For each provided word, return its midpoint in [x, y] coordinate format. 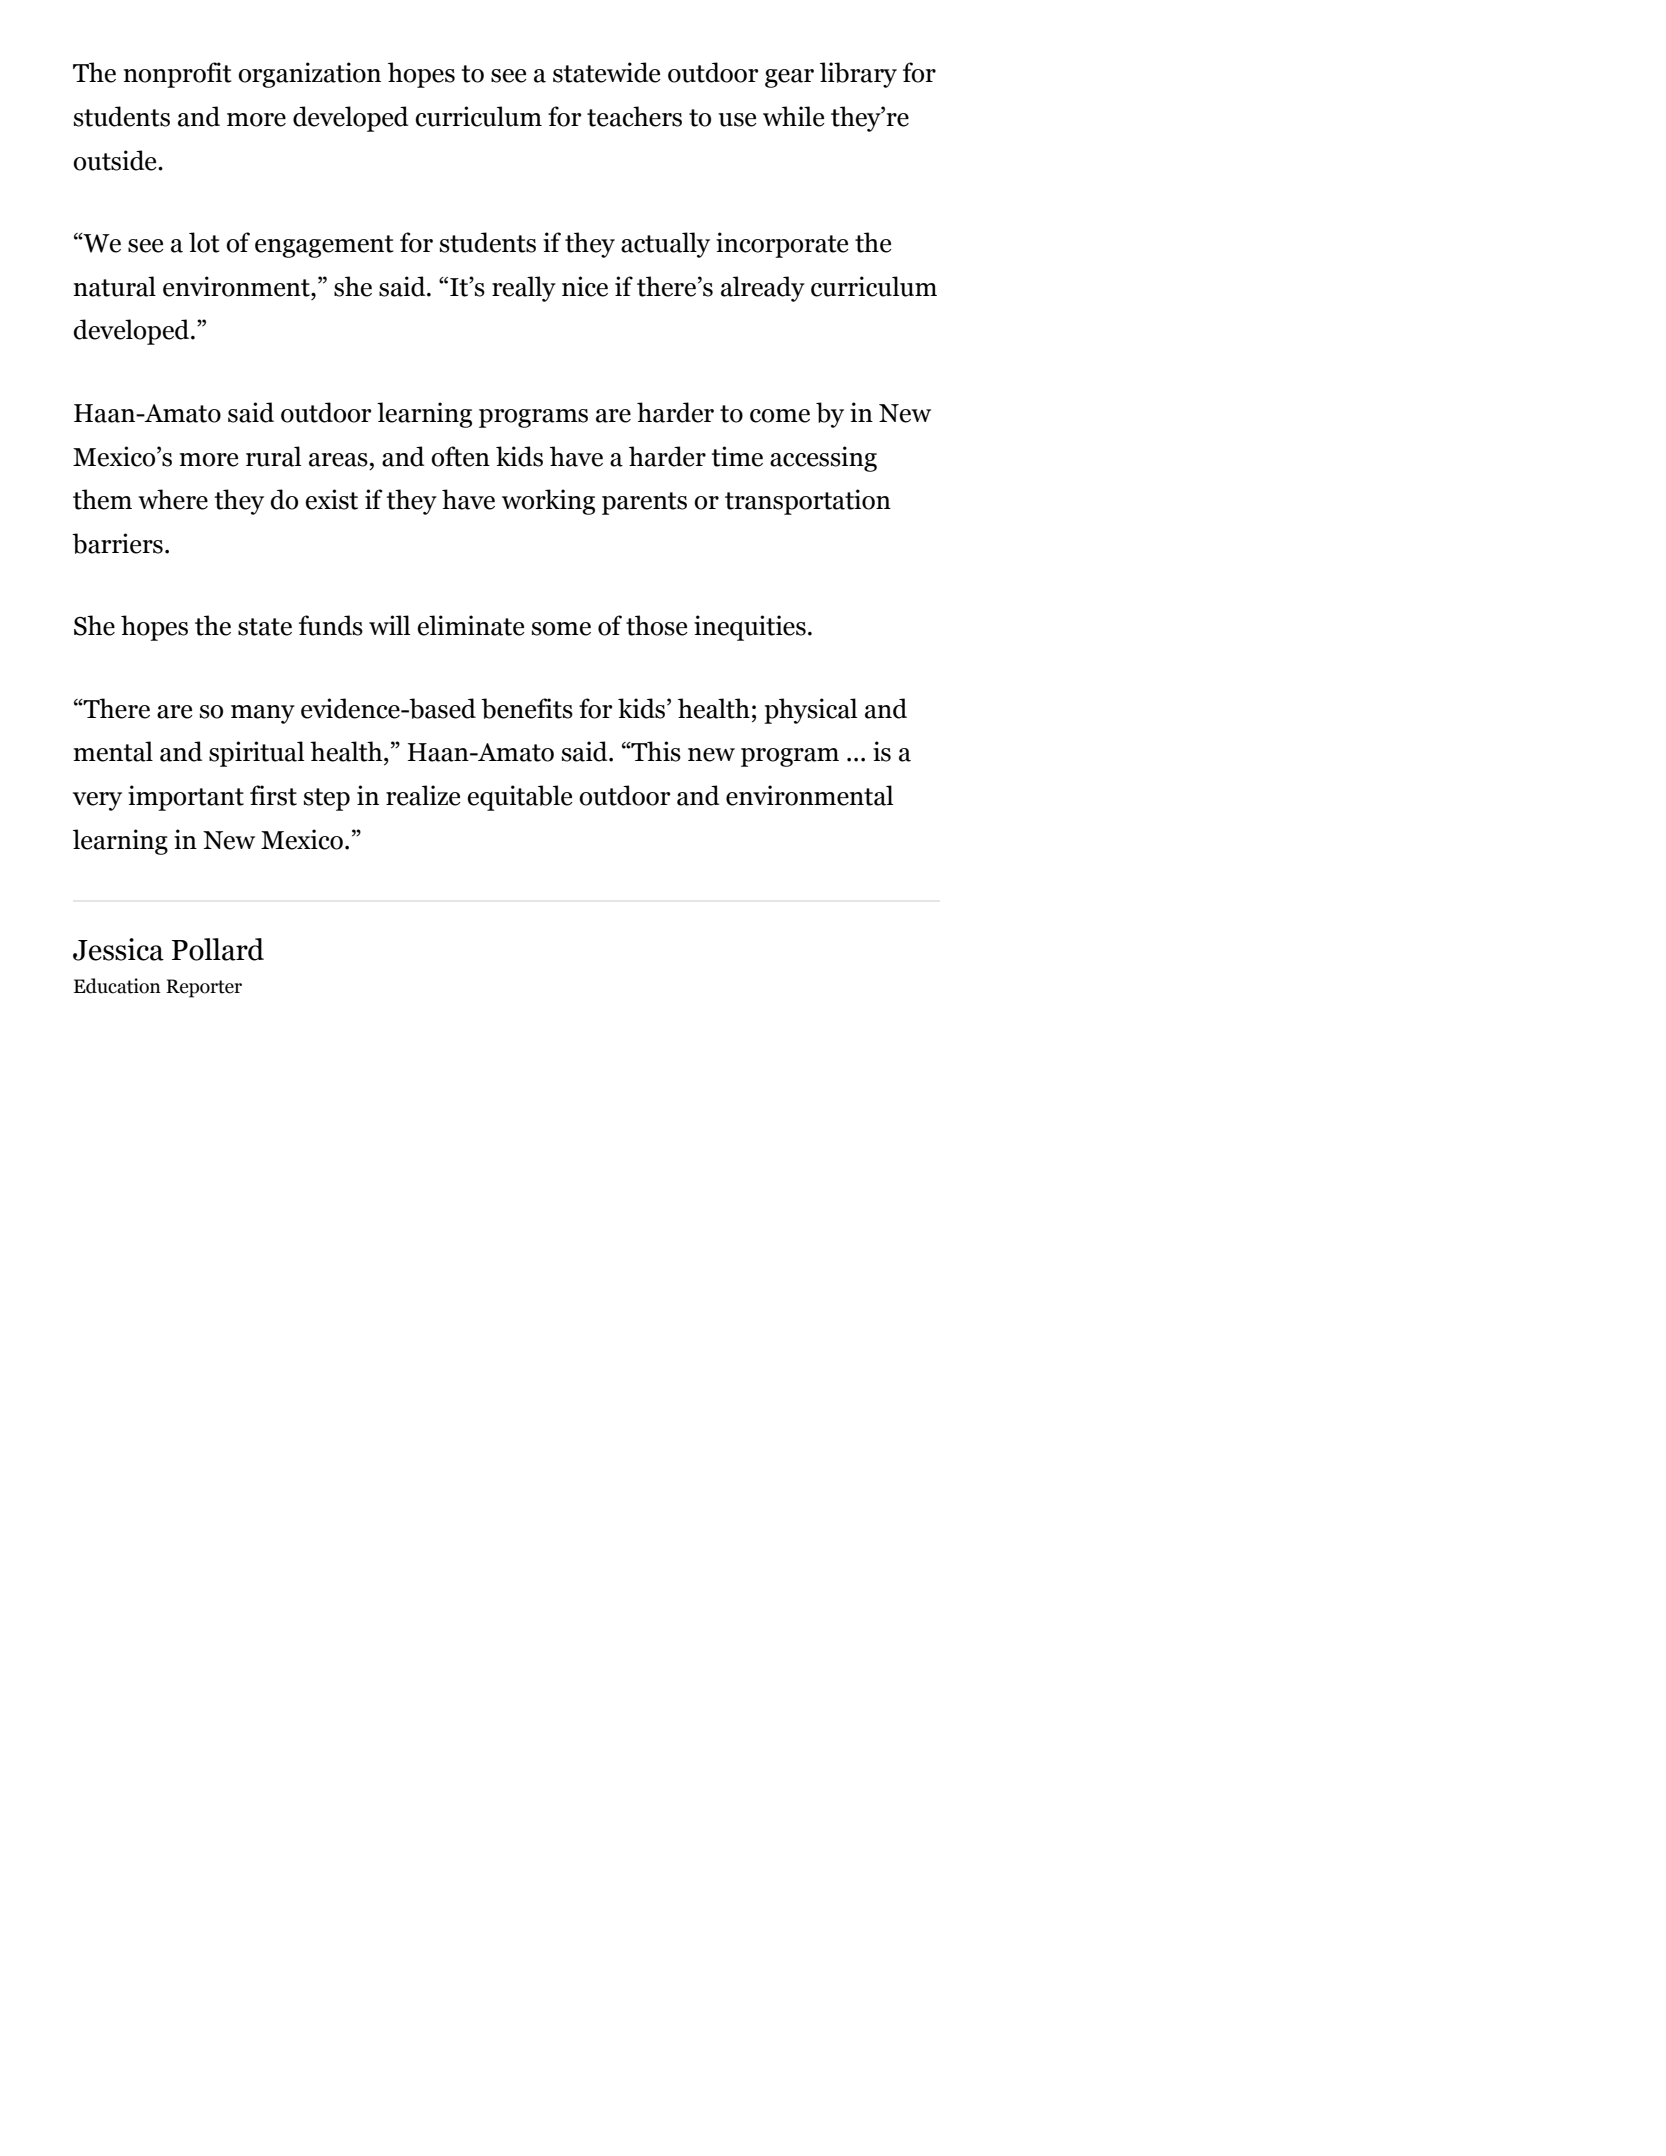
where [173, 499]
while [794, 116]
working [548, 502]
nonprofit [178, 75]
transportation [808, 502]
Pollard [218, 949]
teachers [634, 116]
